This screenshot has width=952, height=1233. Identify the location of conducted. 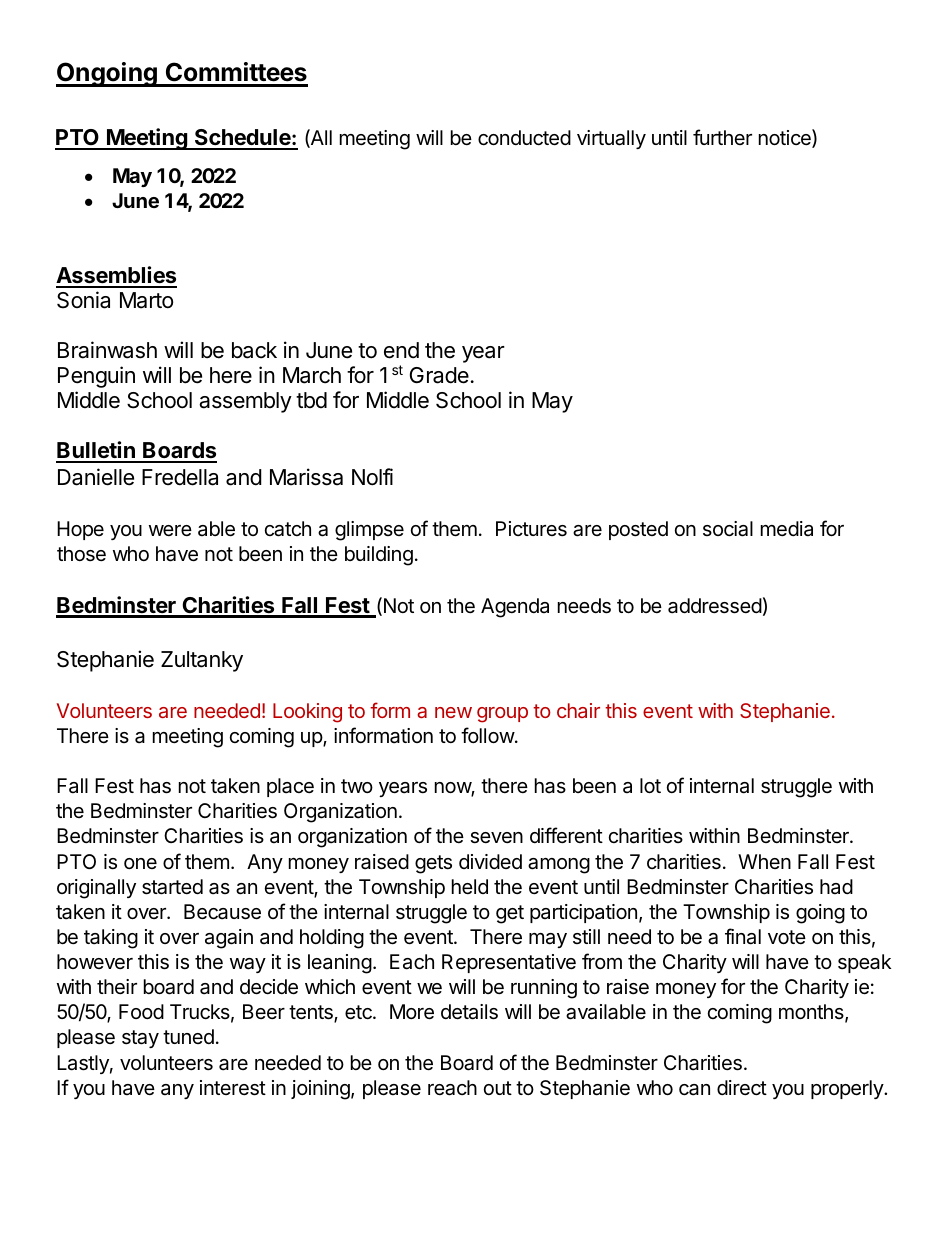
(524, 138).
